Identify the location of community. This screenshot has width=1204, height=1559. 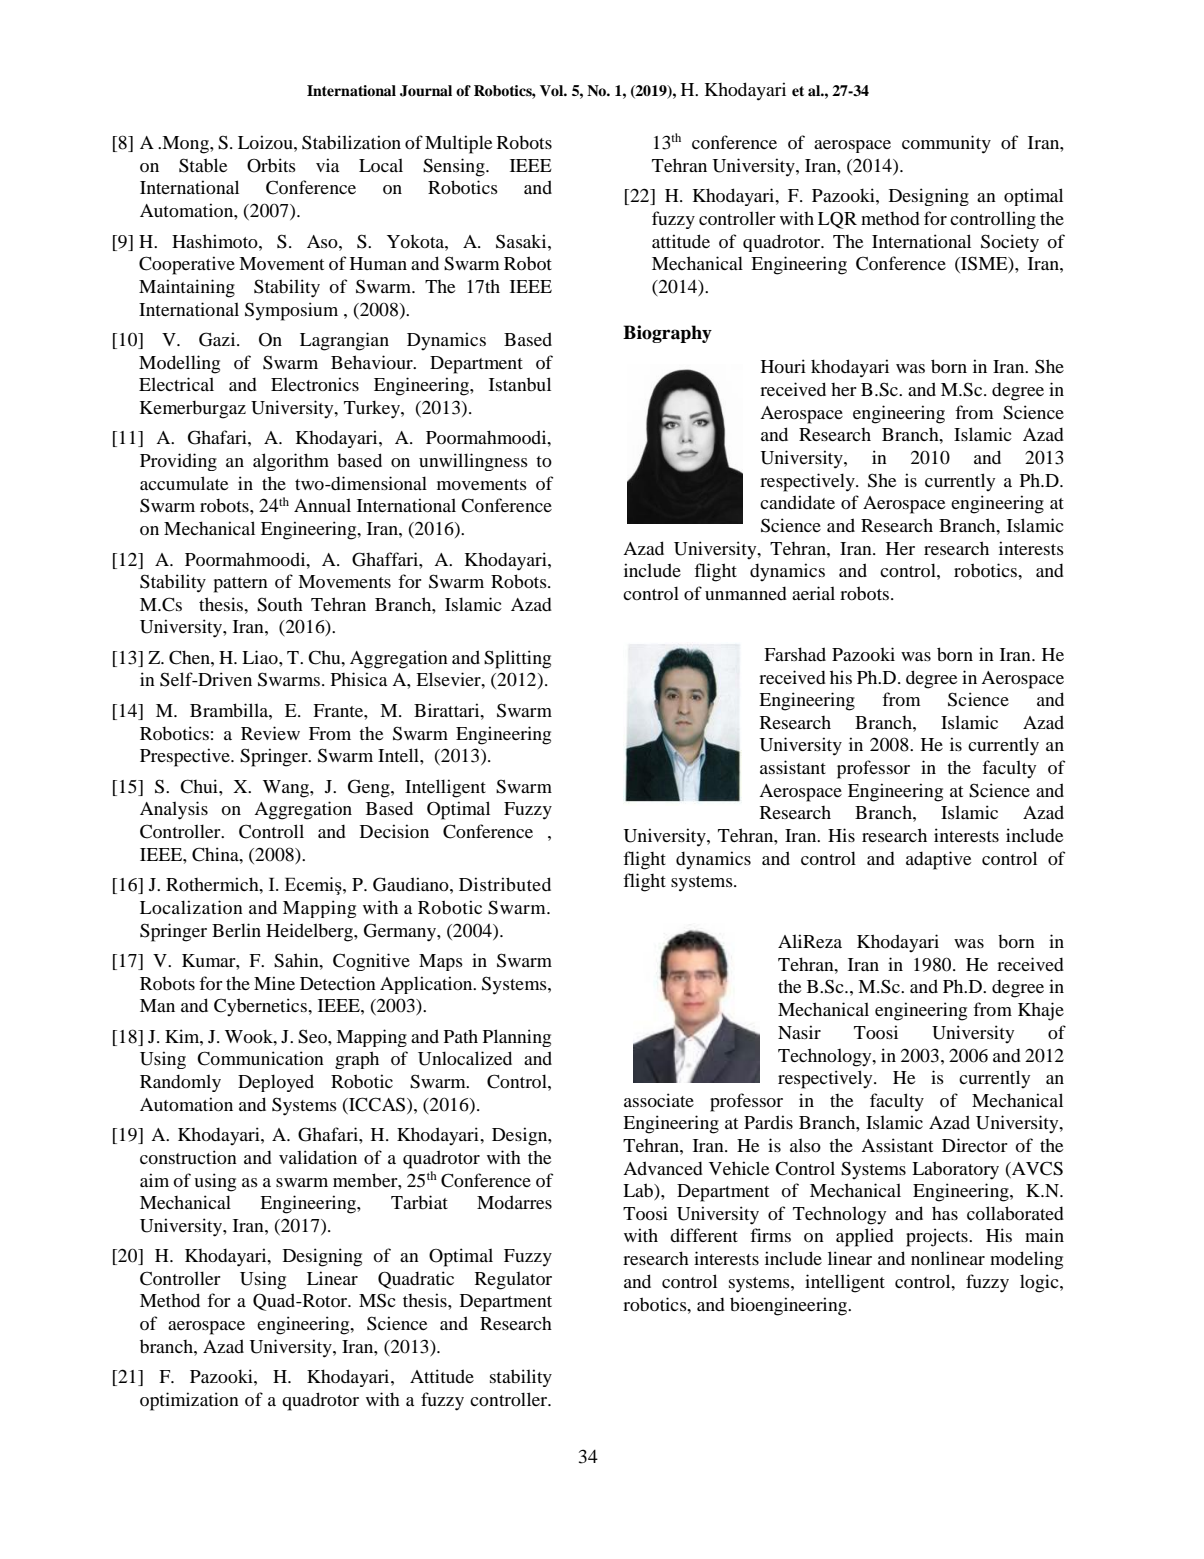
(946, 144).
